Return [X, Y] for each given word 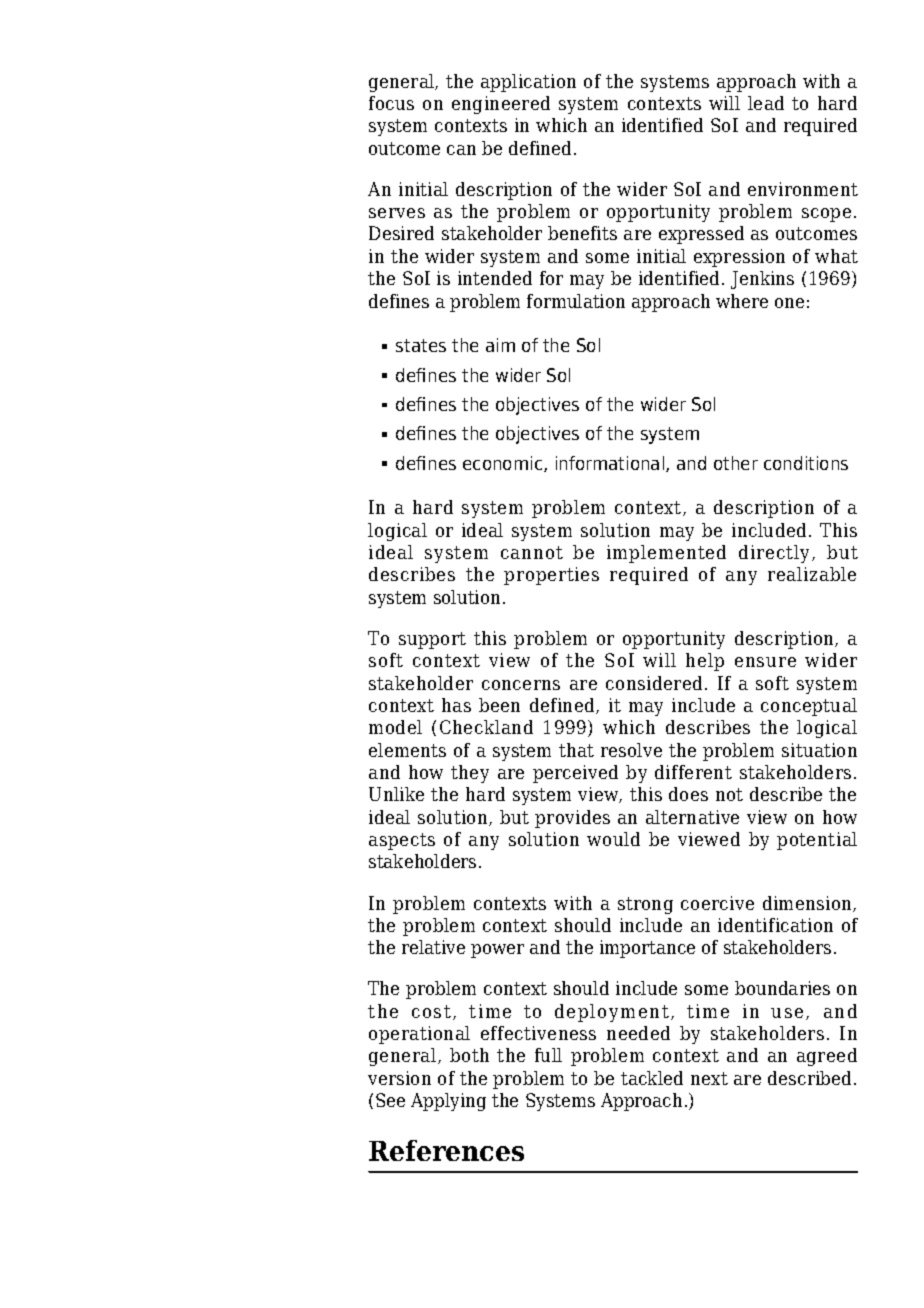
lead [766, 103]
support [432, 640]
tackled [652, 1078]
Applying [448, 1102]
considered [654, 683]
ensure [765, 662]
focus [391, 103]
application [528, 83]
